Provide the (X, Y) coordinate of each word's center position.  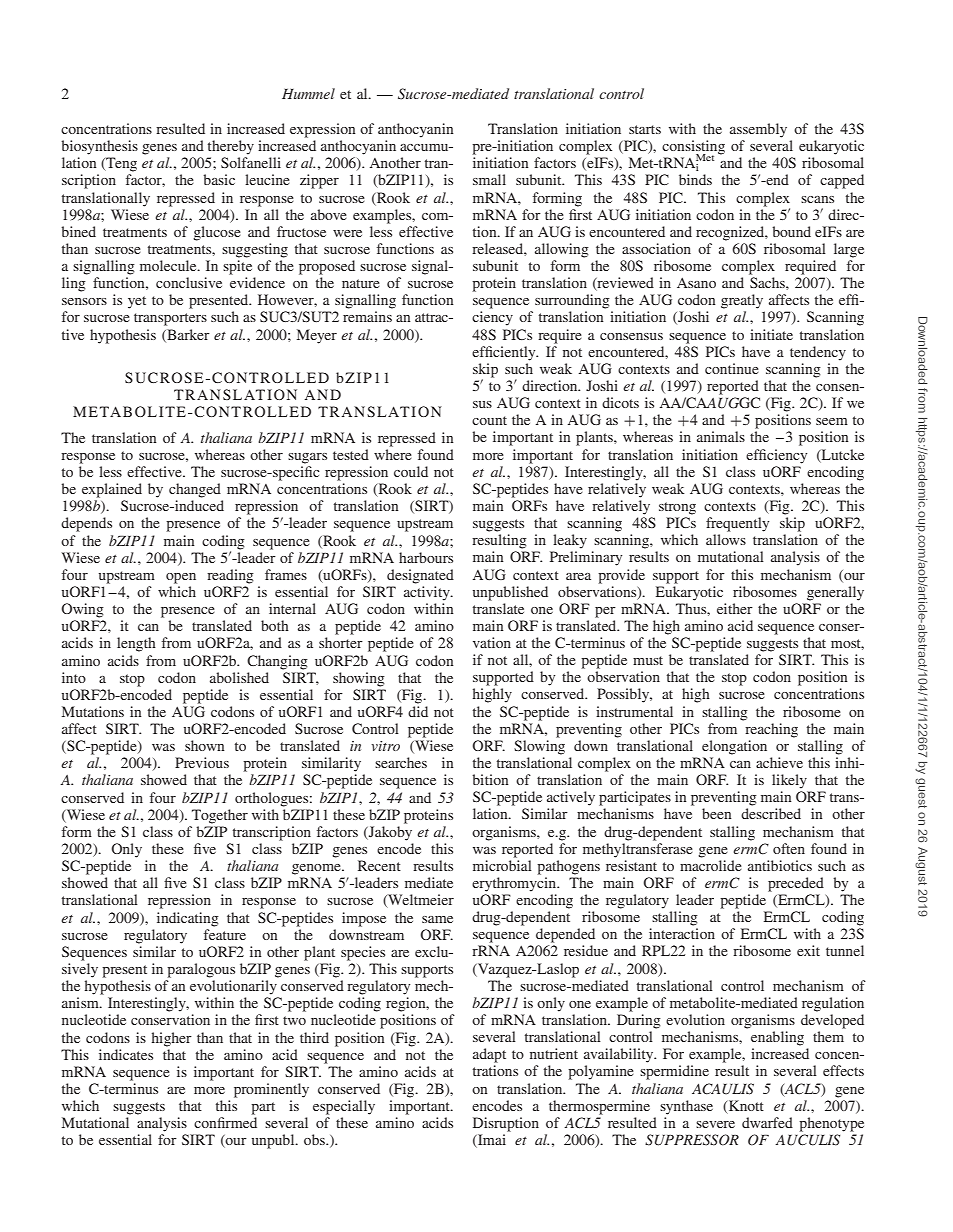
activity (428, 593)
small (489, 179)
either (735, 608)
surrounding (572, 301)
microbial (502, 865)
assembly (758, 130)
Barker (187, 335)
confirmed (225, 1122)
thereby (231, 147)
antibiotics (780, 865)
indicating (188, 919)
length (136, 644)
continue (732, 368)
